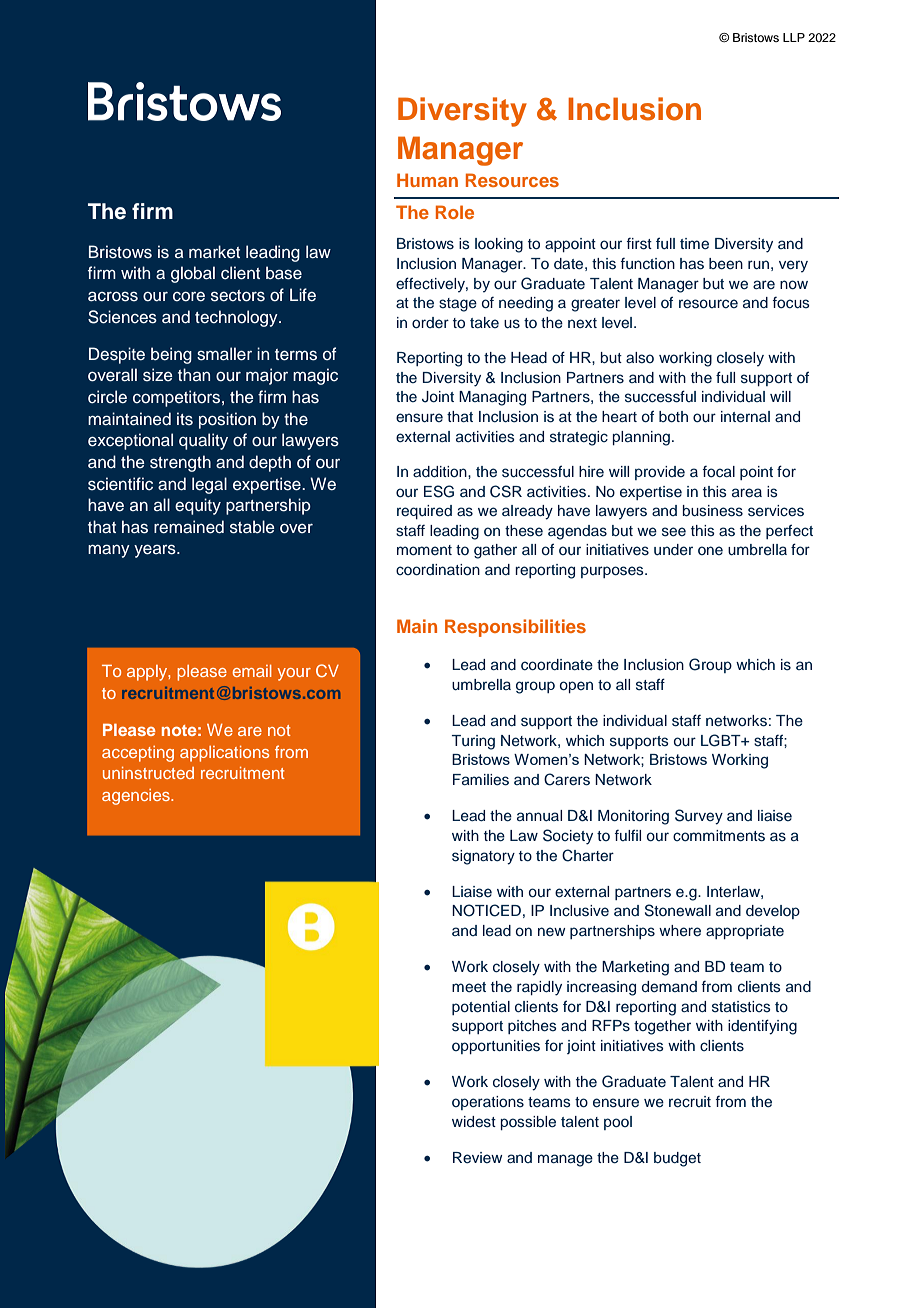  I want to click on under, so click(673, 550).
